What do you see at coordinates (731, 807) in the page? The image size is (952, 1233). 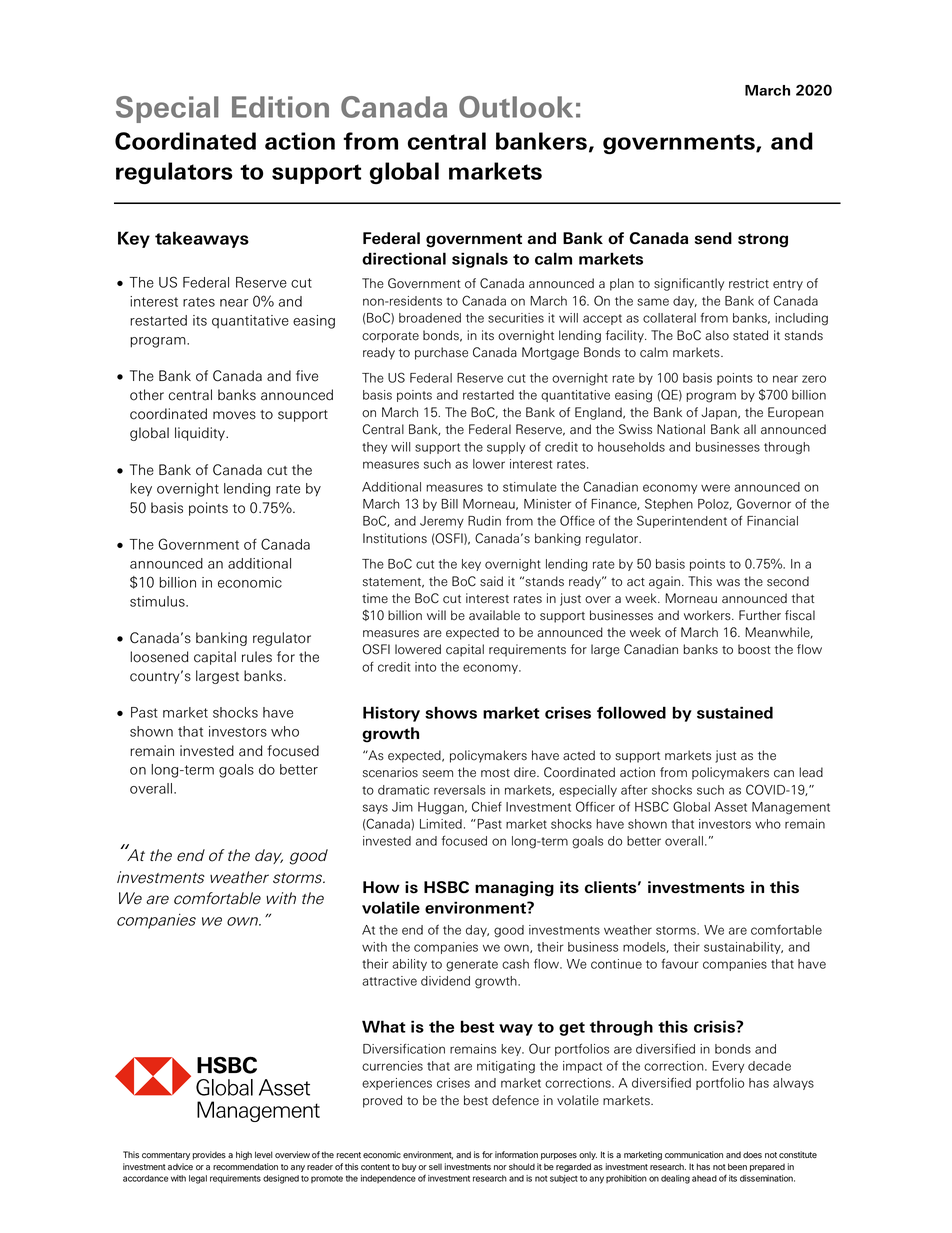 I see `Asset` at bounding box center [731, 807].
